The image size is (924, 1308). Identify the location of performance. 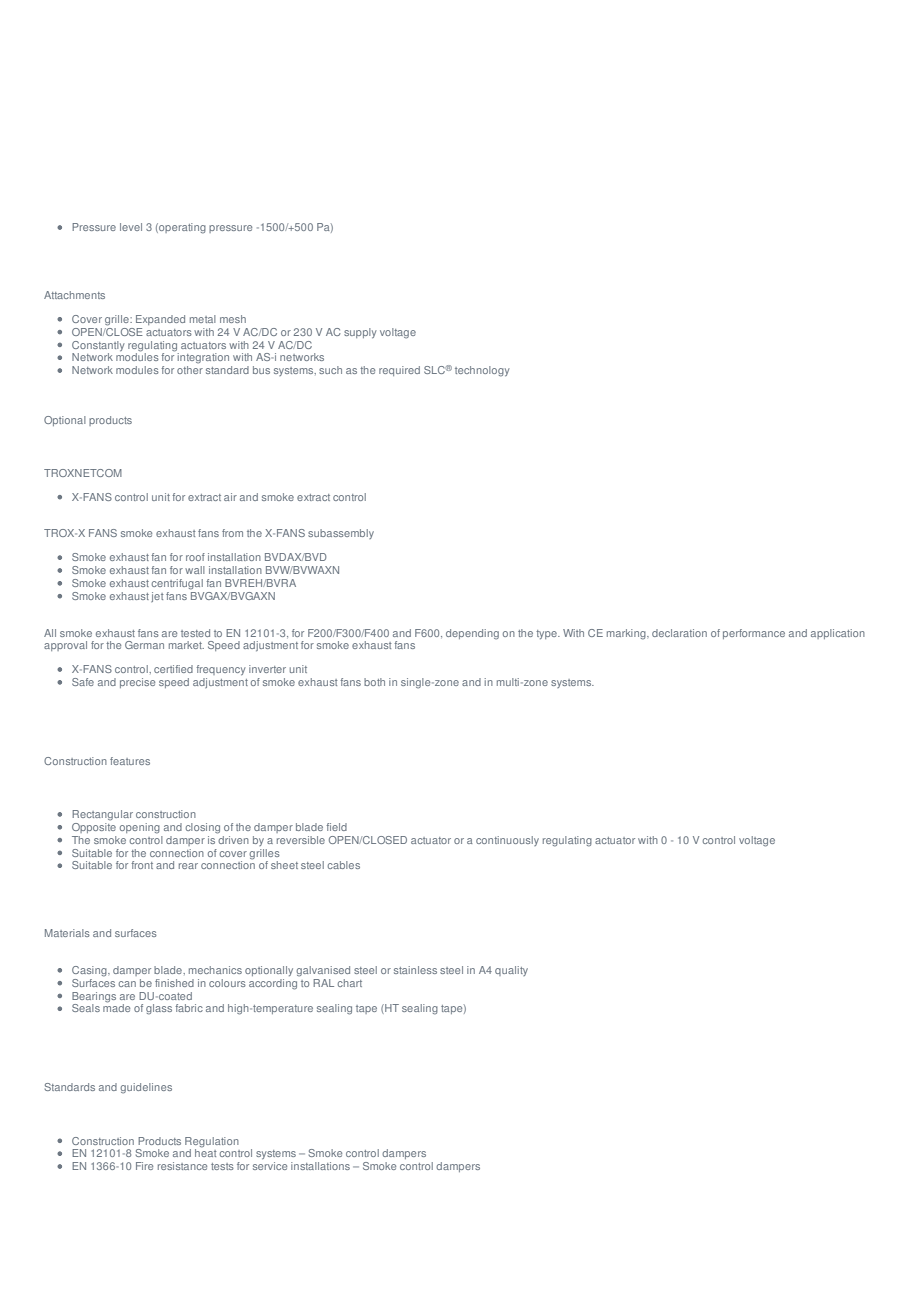
(754, 634).
